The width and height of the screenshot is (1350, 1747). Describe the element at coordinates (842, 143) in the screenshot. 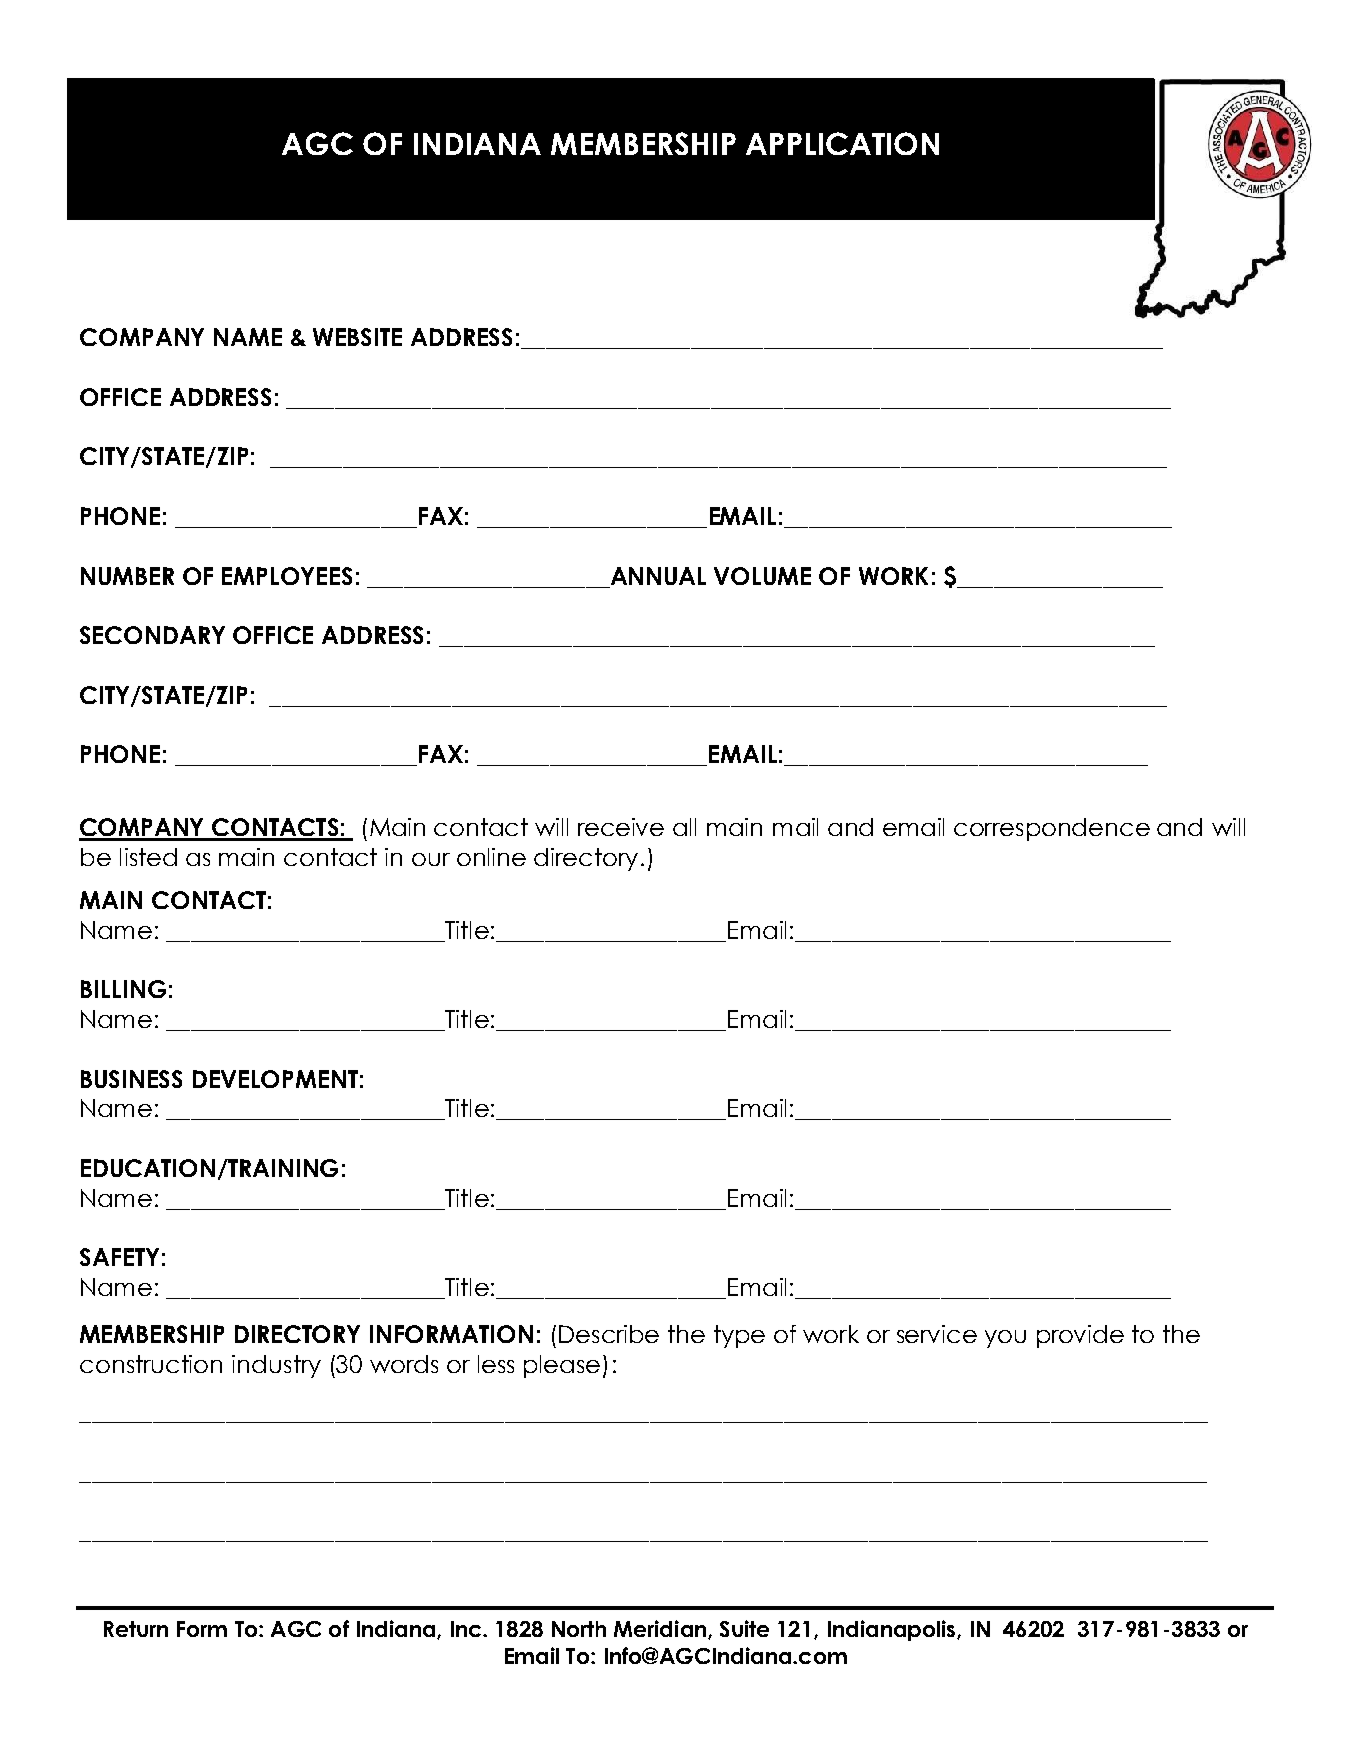

I see `APPLICATION` at that location.
